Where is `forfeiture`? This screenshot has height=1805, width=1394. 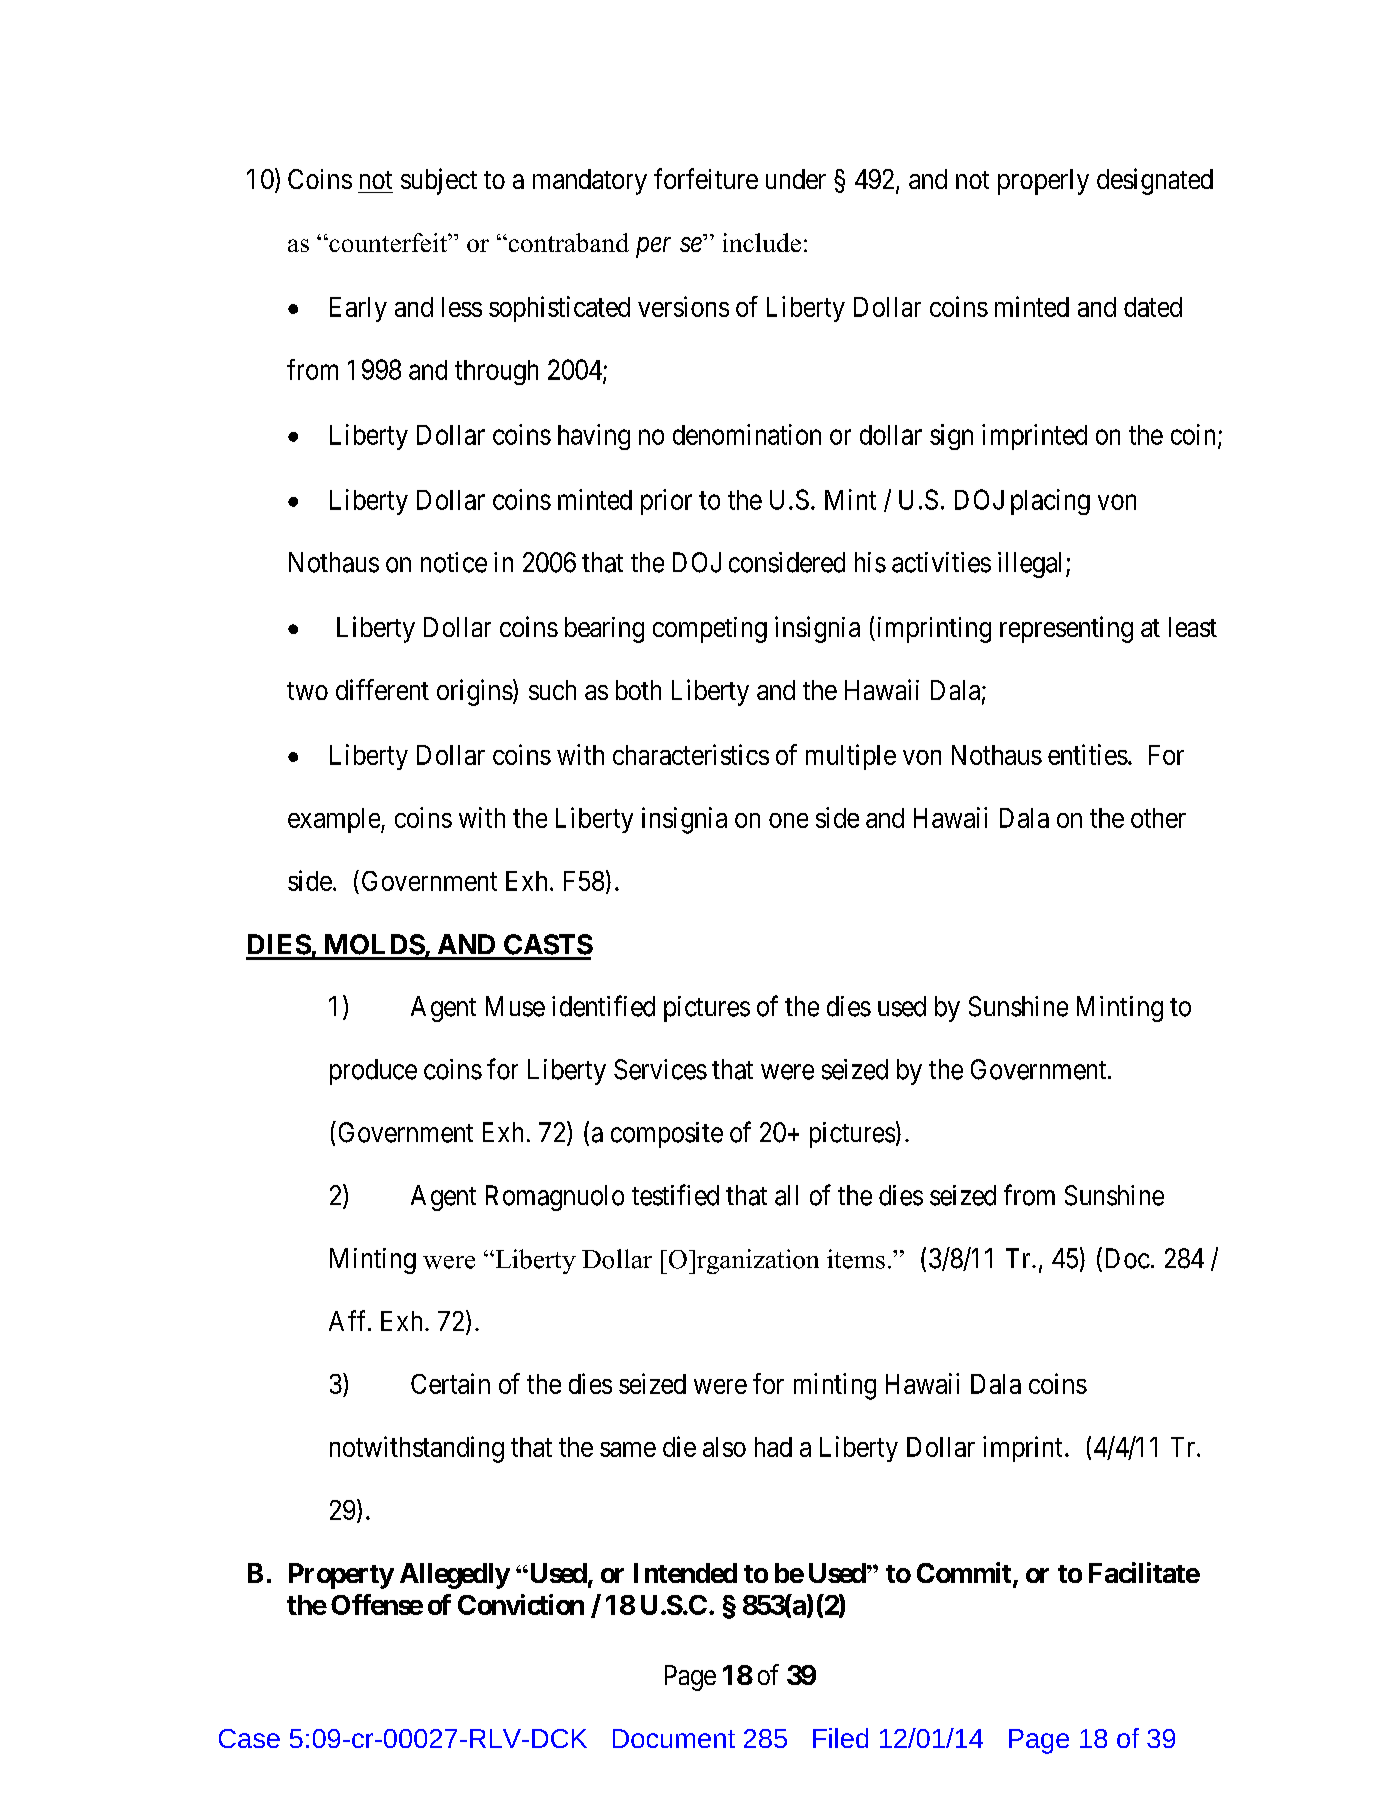
forfeiture is located at coordinates (706, 178).
